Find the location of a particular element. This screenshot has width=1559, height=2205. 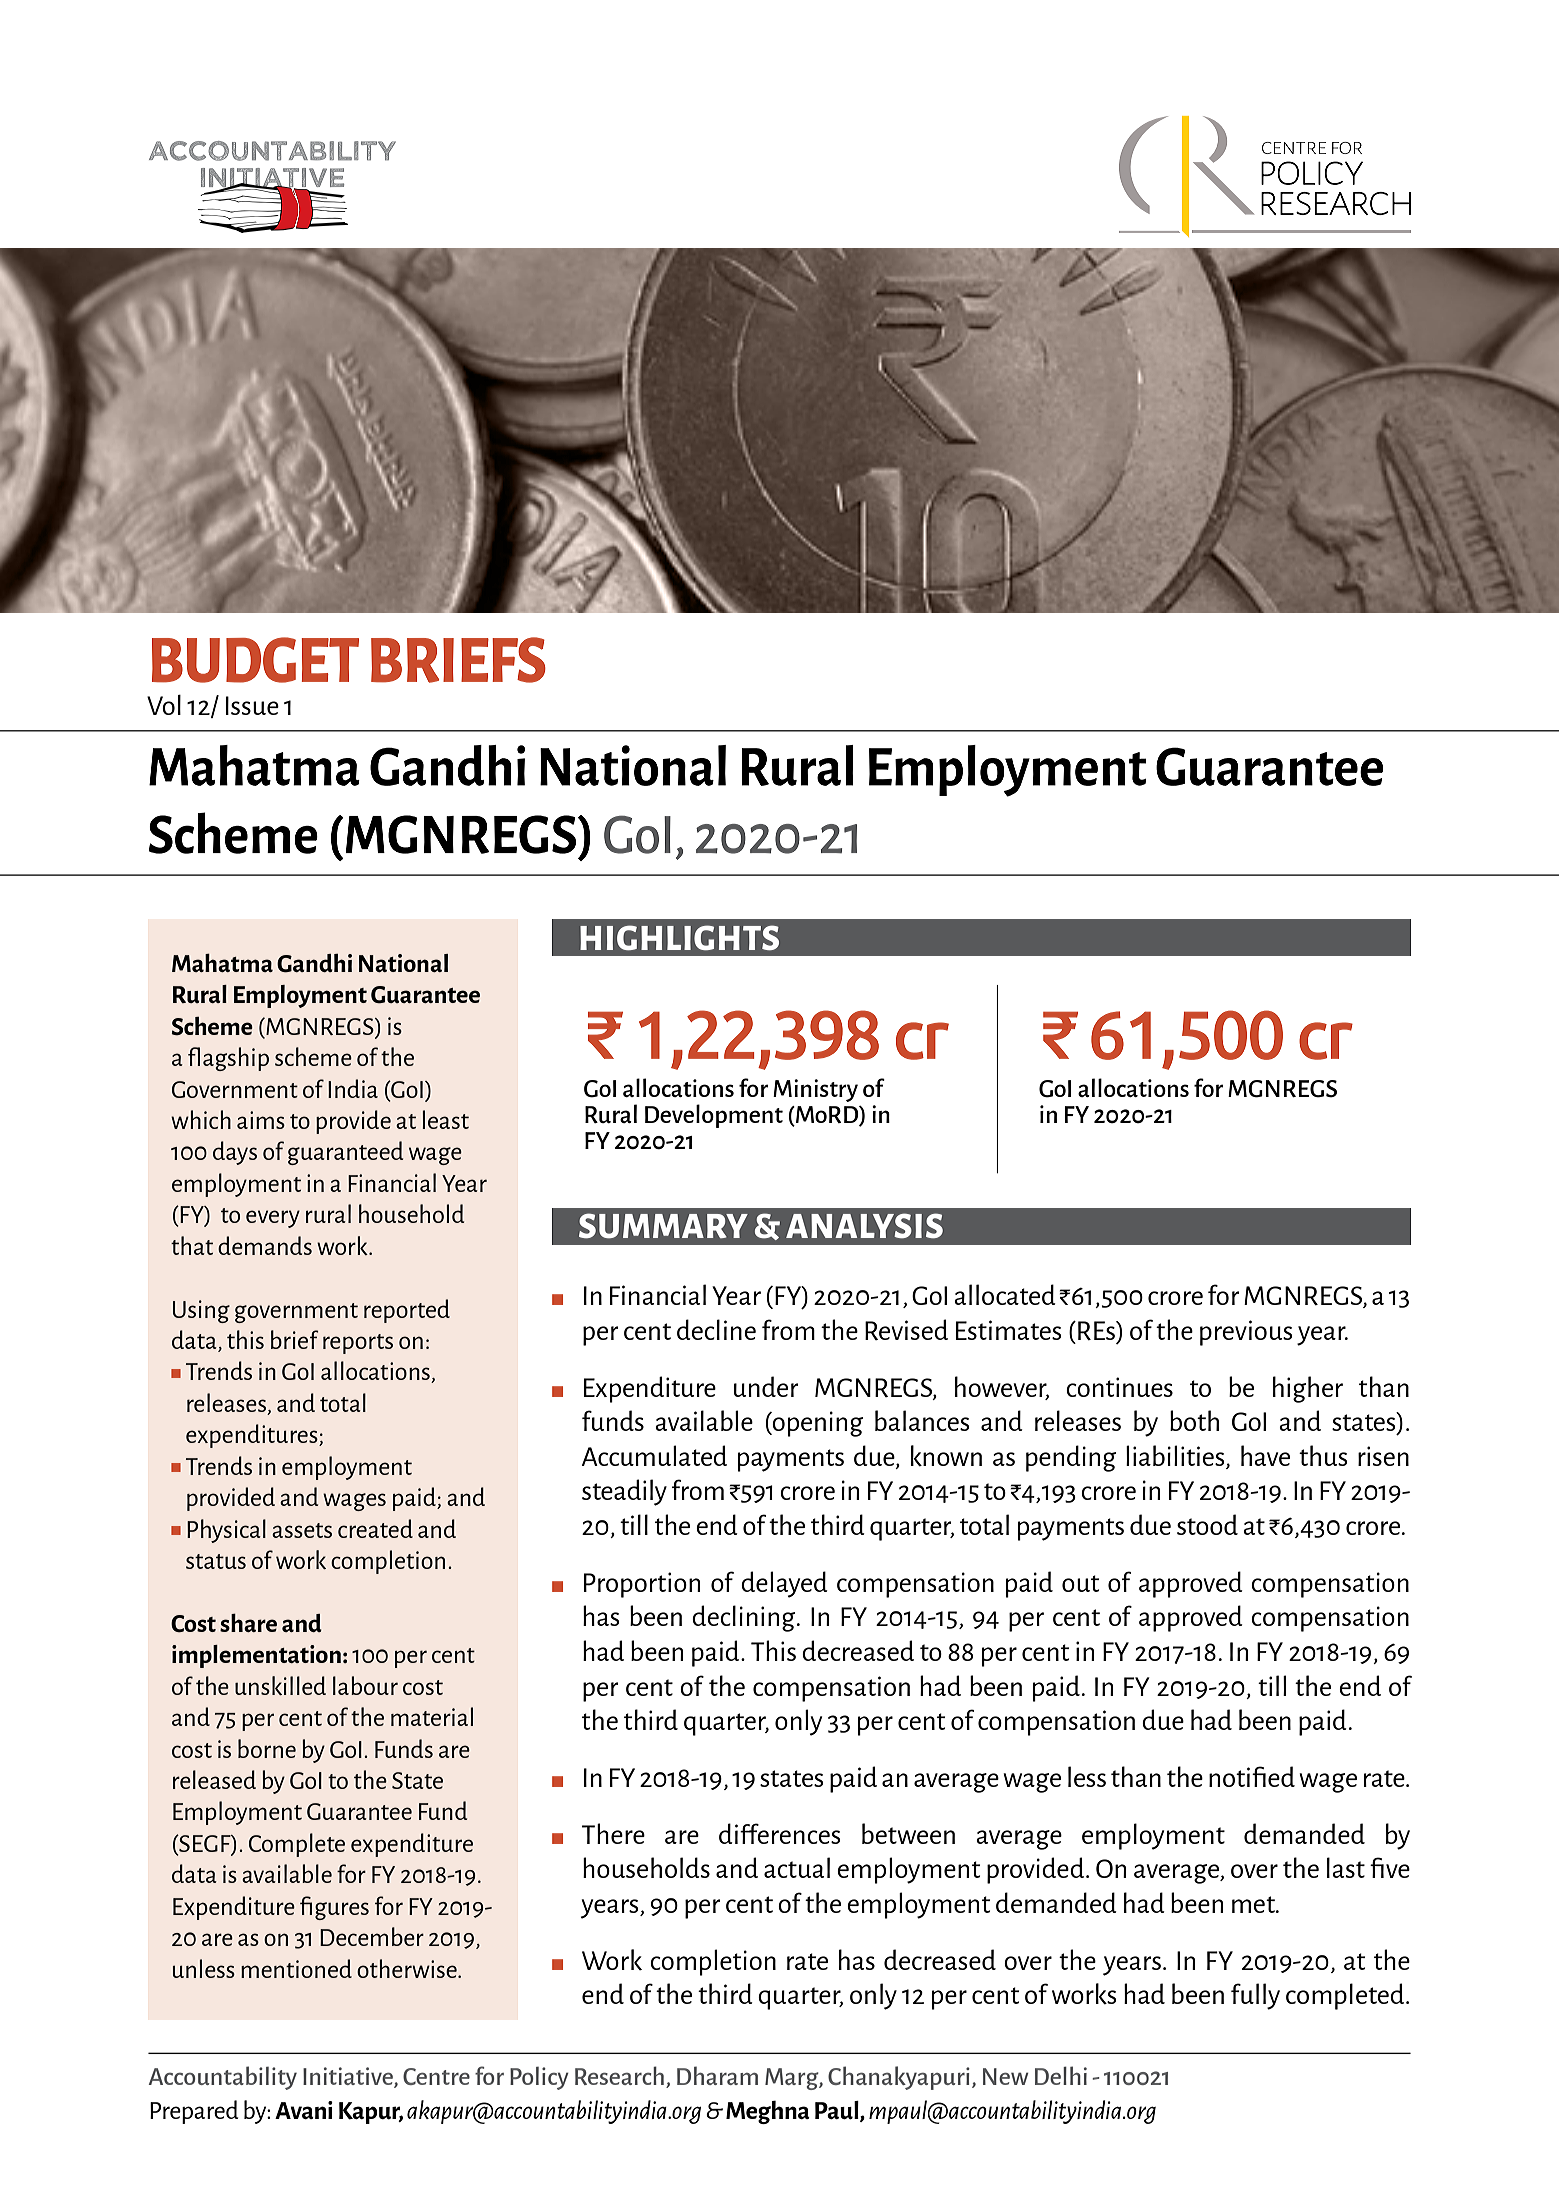

days is located at coordinates (235, 1153).
